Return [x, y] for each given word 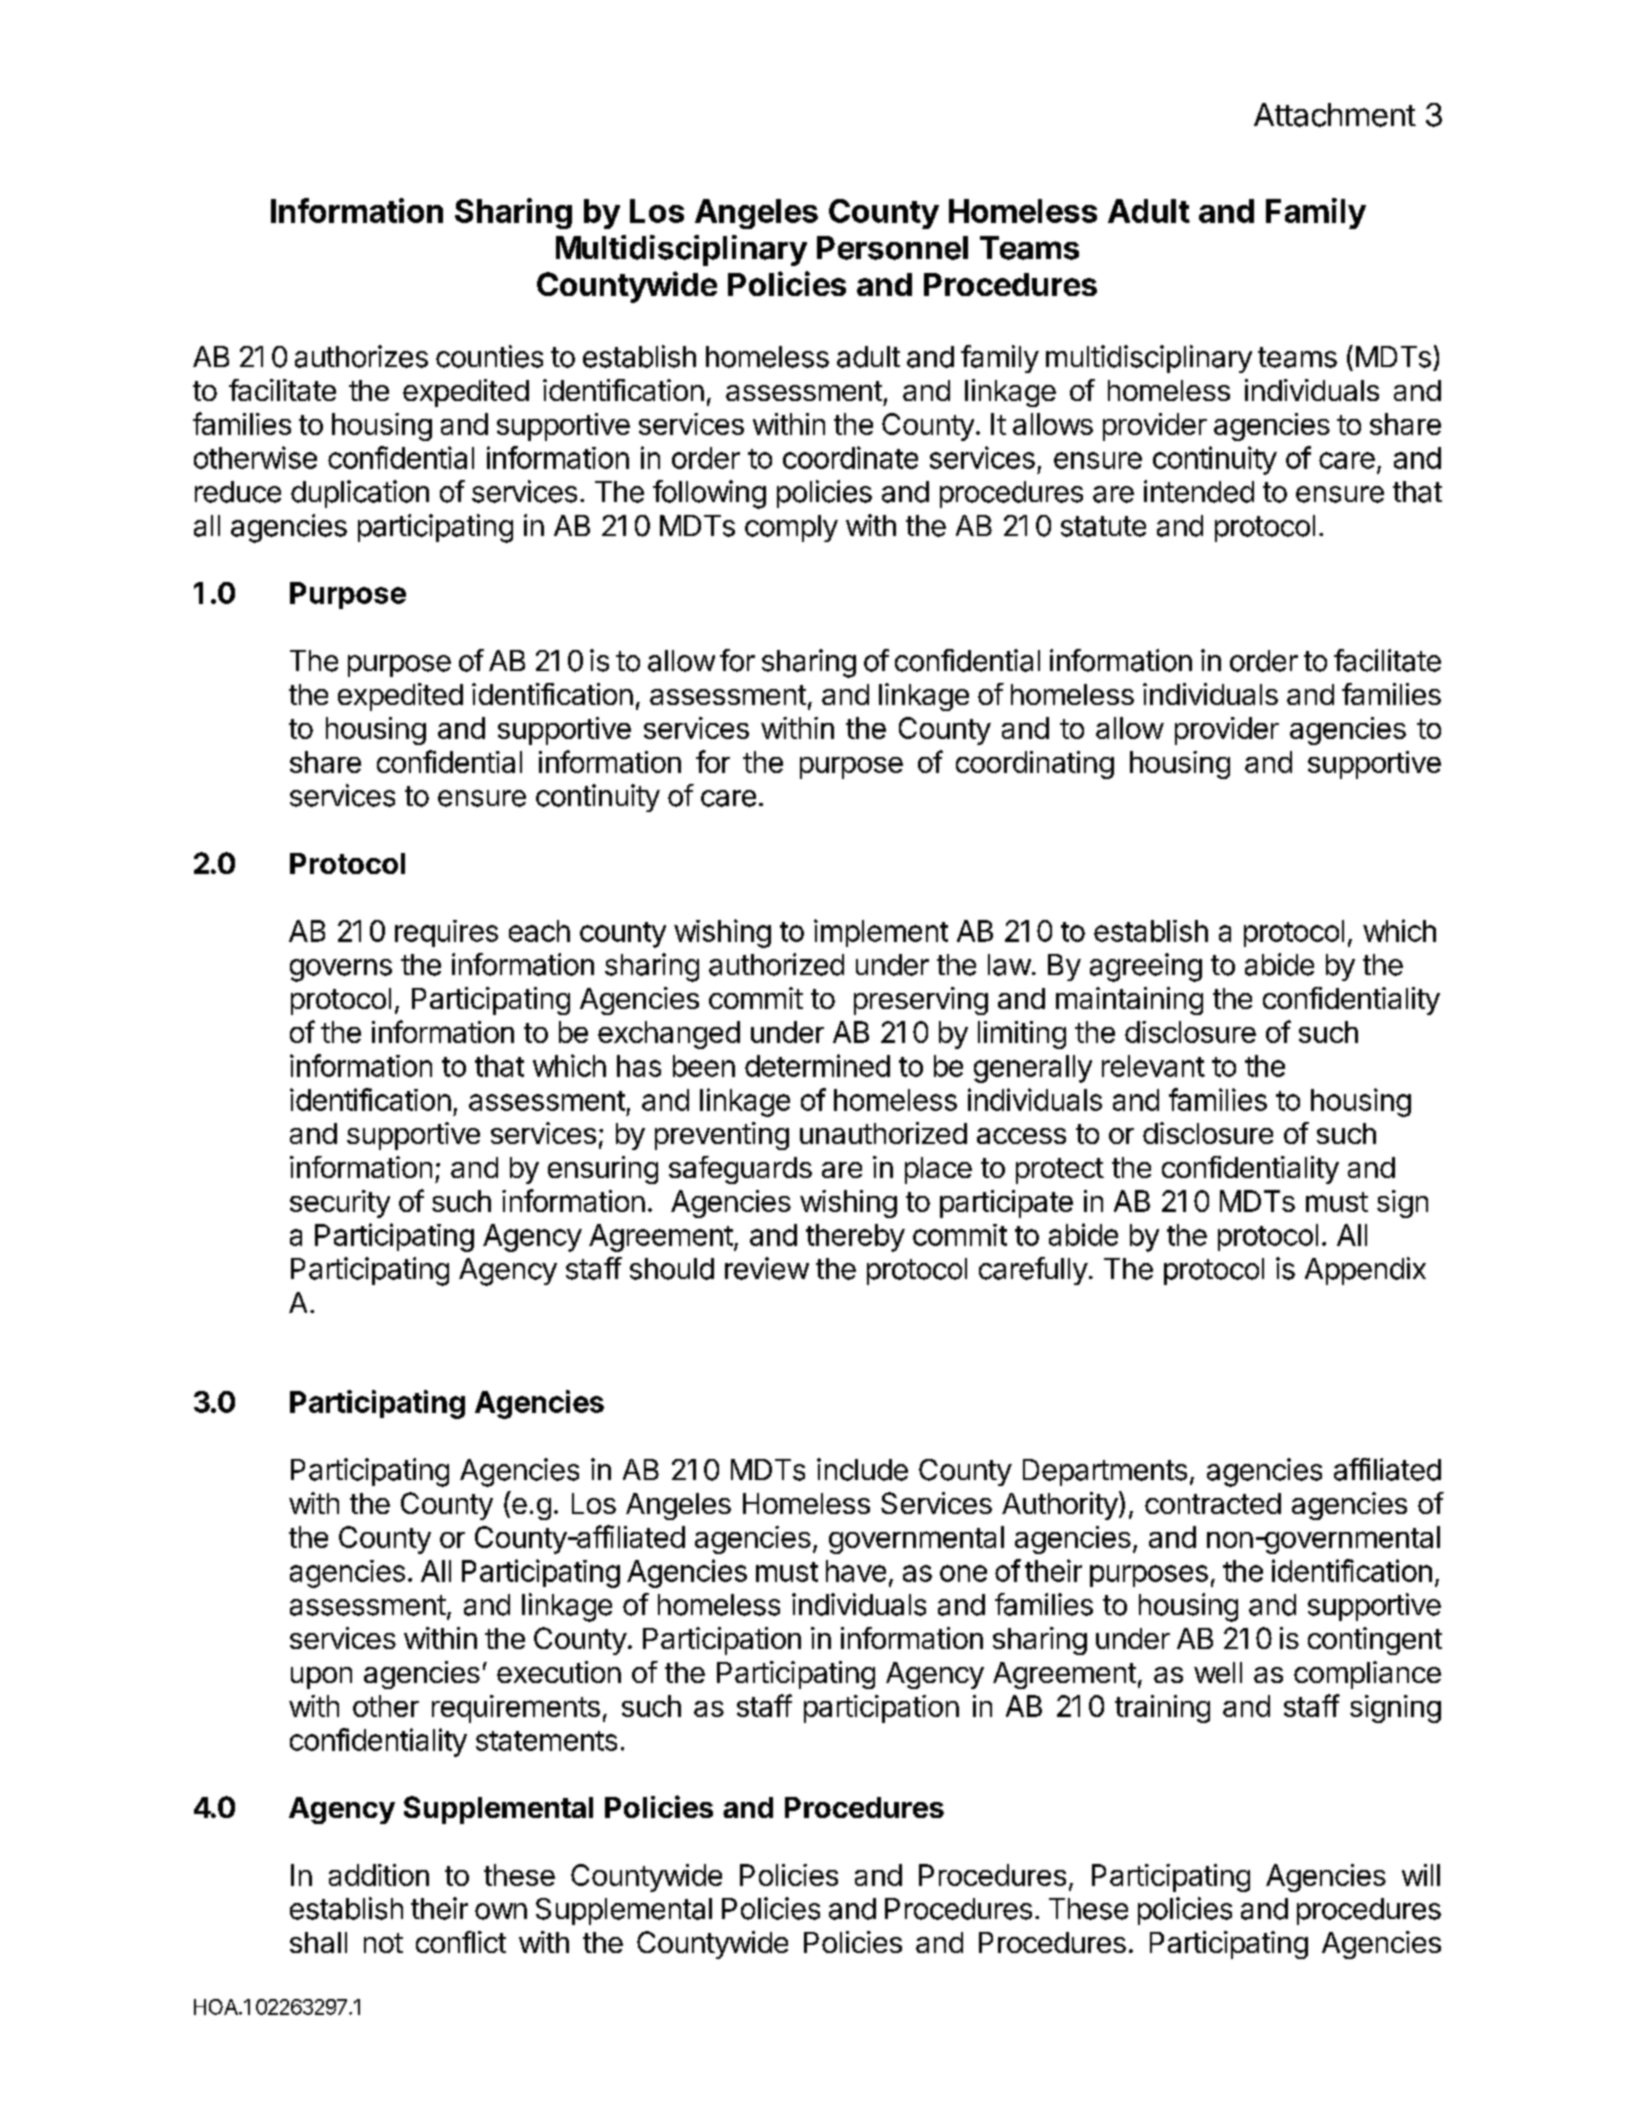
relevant [1153, 1066]
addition [379, 1875]
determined [817, 1065]
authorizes [361, 356]
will [1421, 1875]
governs [341, 970]
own [501, 1911]
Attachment [1335, 115]
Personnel [892, 248]
